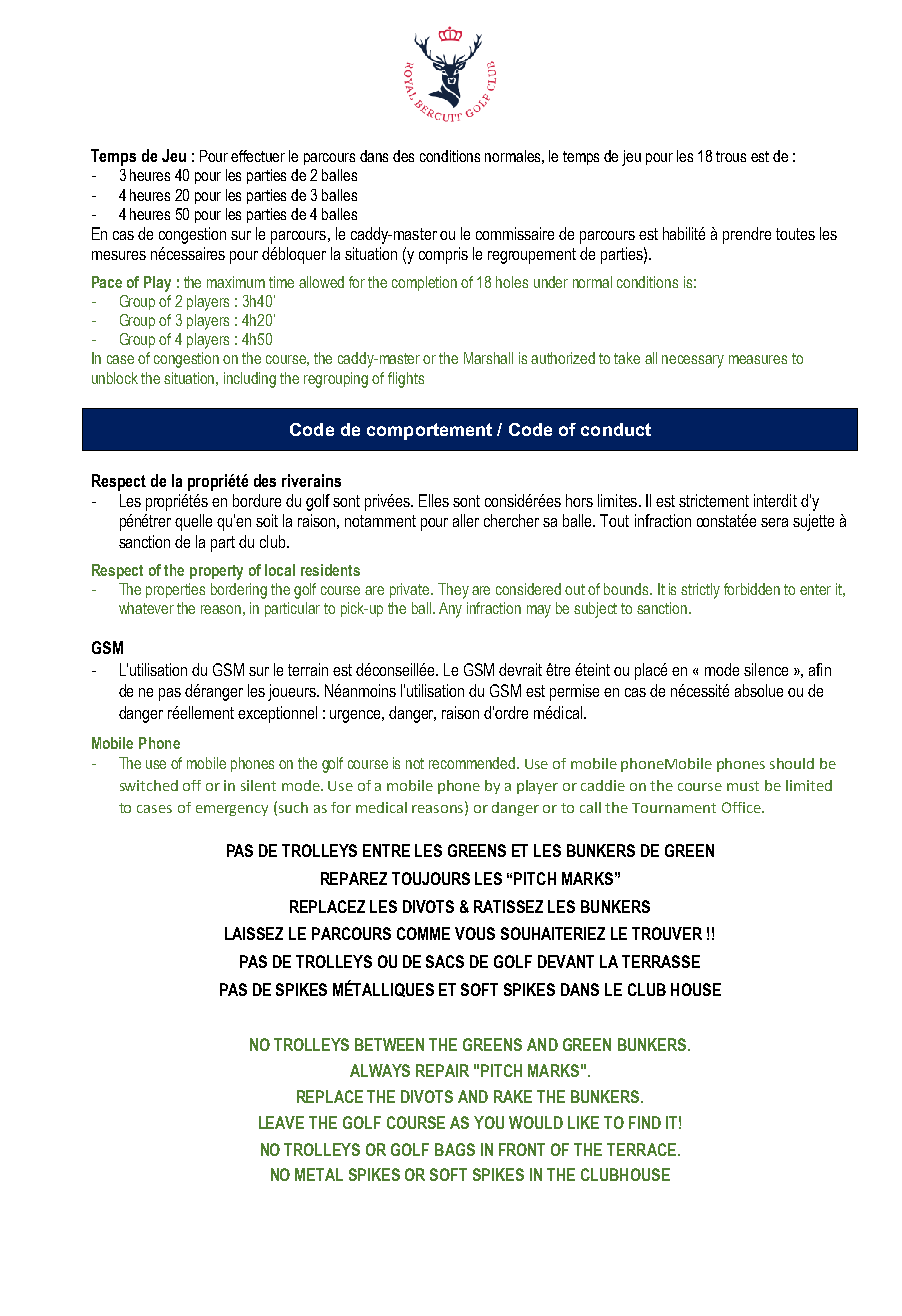 This image has height=1316, width=902. Describe the element at coordinates (667, 933) in the image. I see `TROUVER` at that location.
